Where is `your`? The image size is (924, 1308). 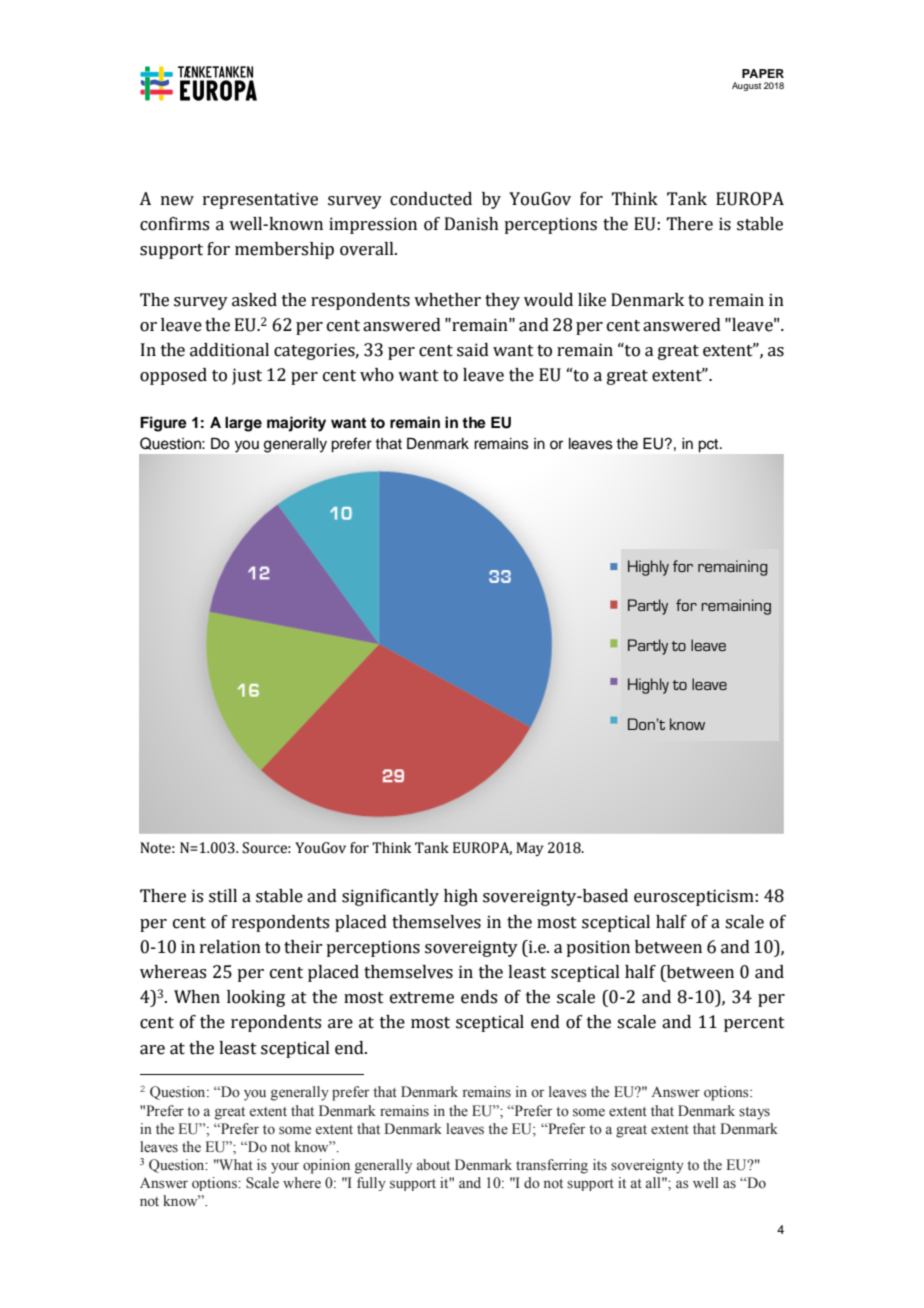 your is located at coordinates (285, 1168).
